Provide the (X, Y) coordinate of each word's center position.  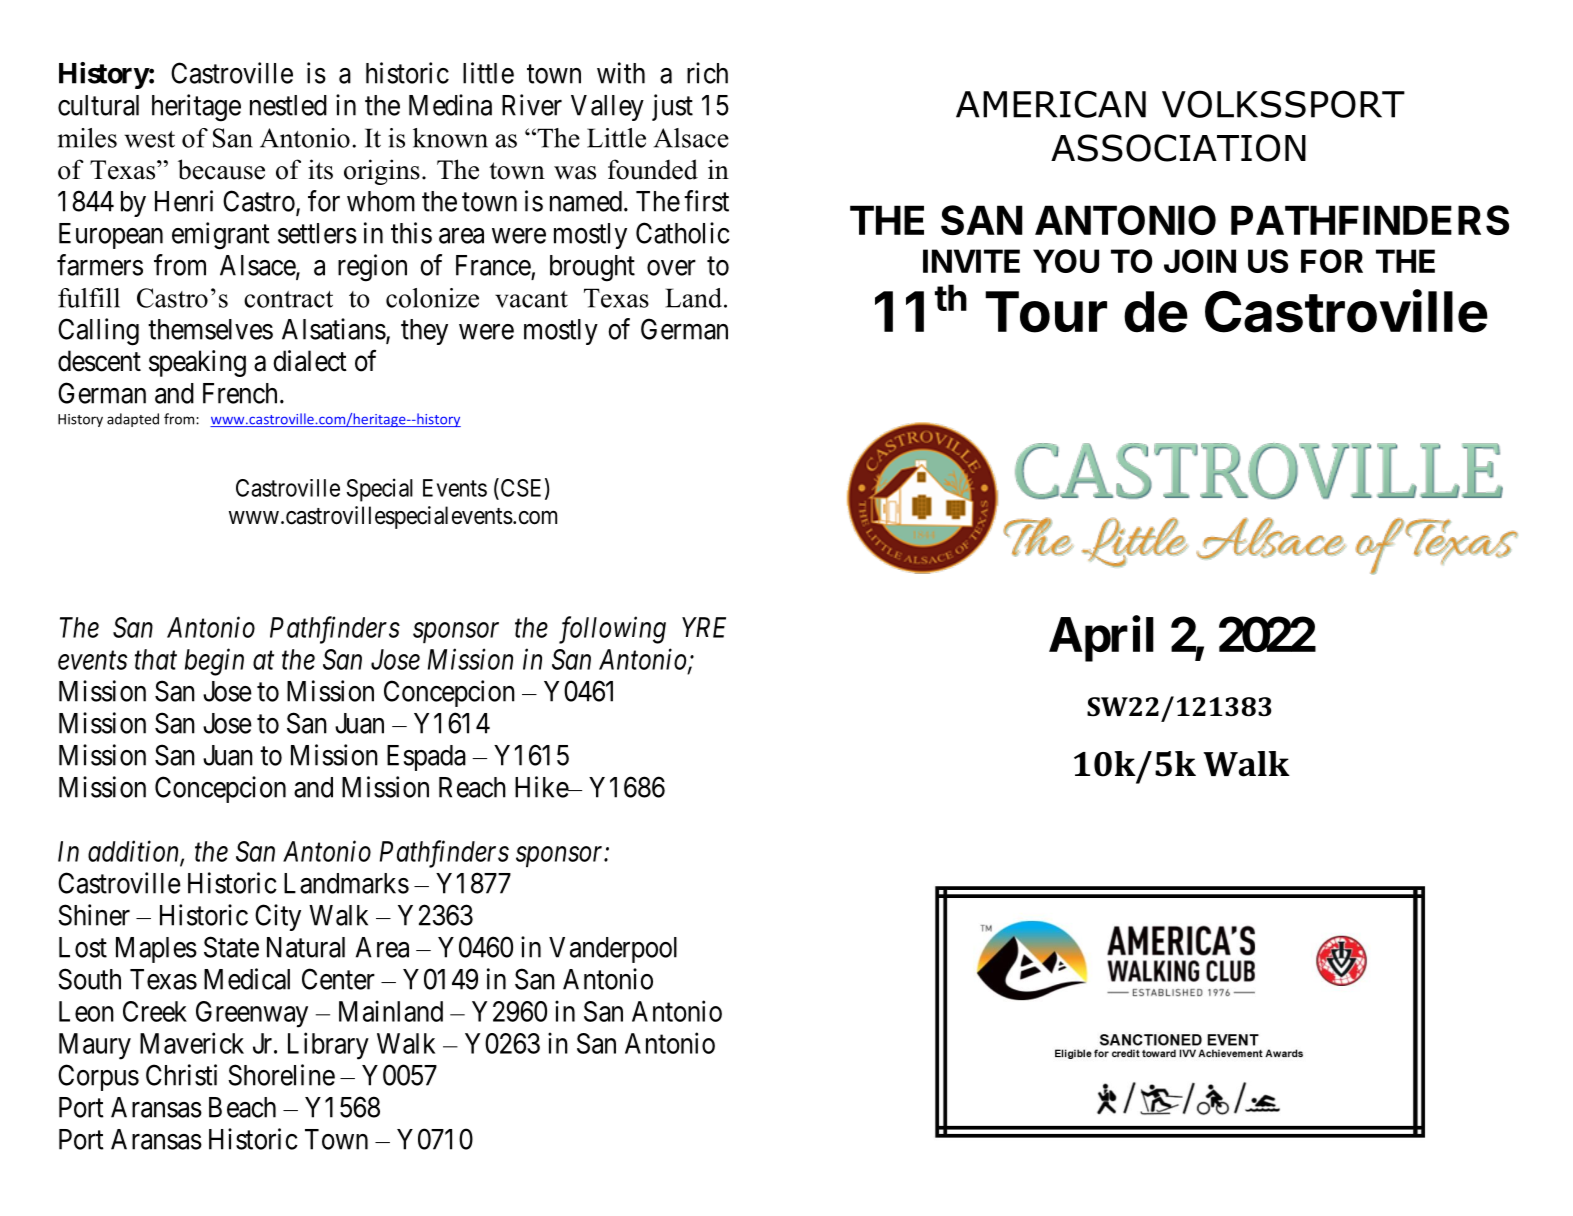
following (612, 630)
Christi (181, 1075)
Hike (542, 787)
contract (288, 299)
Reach (472, 787)
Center (338, 979)
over (671, 268)
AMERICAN (1051, 104)
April (1101, 639)
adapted (133, 420)
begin (214, 662)
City (278, 917)
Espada (426, 758)
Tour (1046, 312)
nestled (288, 105)
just (672, 107)
